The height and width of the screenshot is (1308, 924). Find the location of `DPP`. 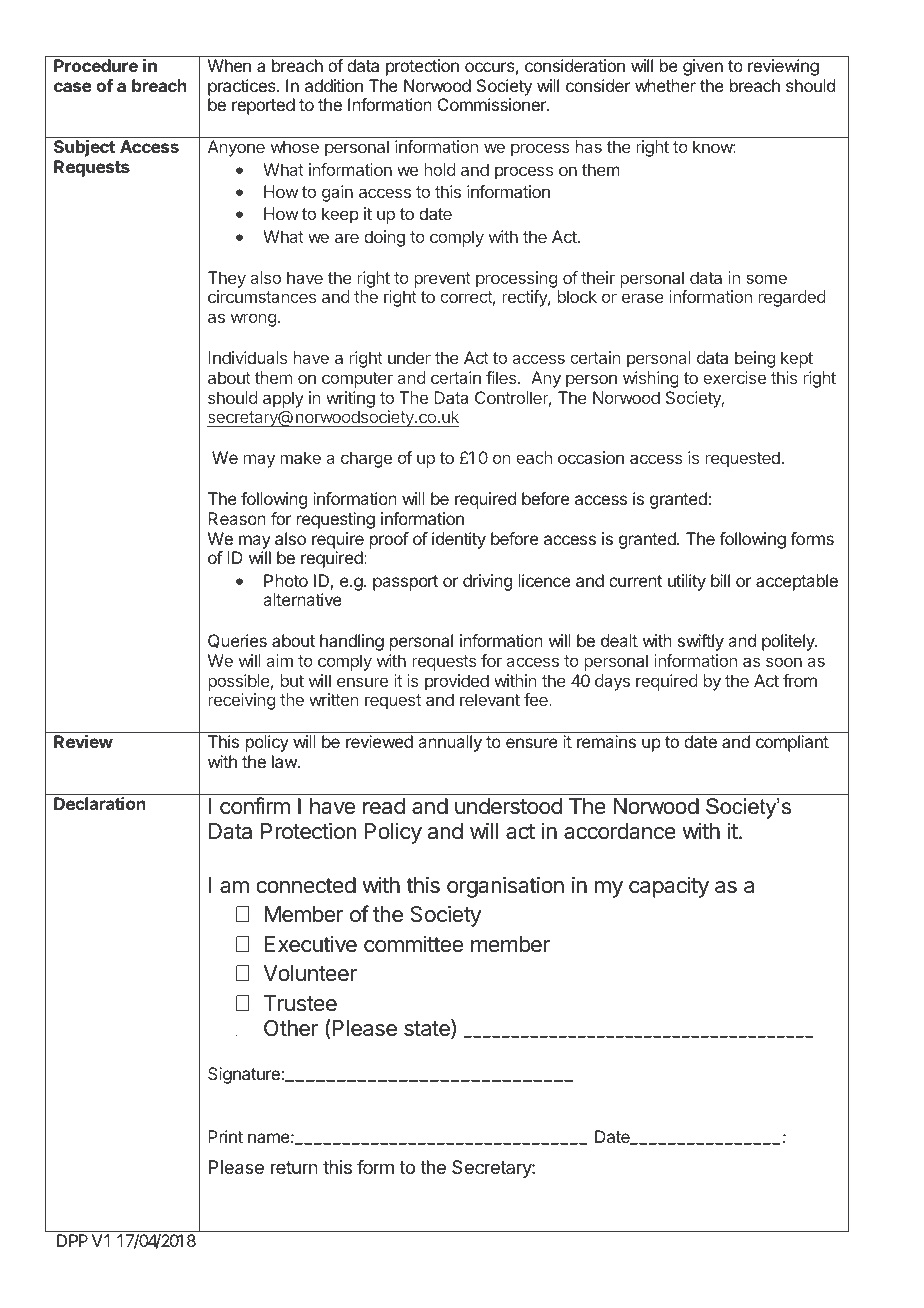

DPP is located at coordinates (72, 1240).
